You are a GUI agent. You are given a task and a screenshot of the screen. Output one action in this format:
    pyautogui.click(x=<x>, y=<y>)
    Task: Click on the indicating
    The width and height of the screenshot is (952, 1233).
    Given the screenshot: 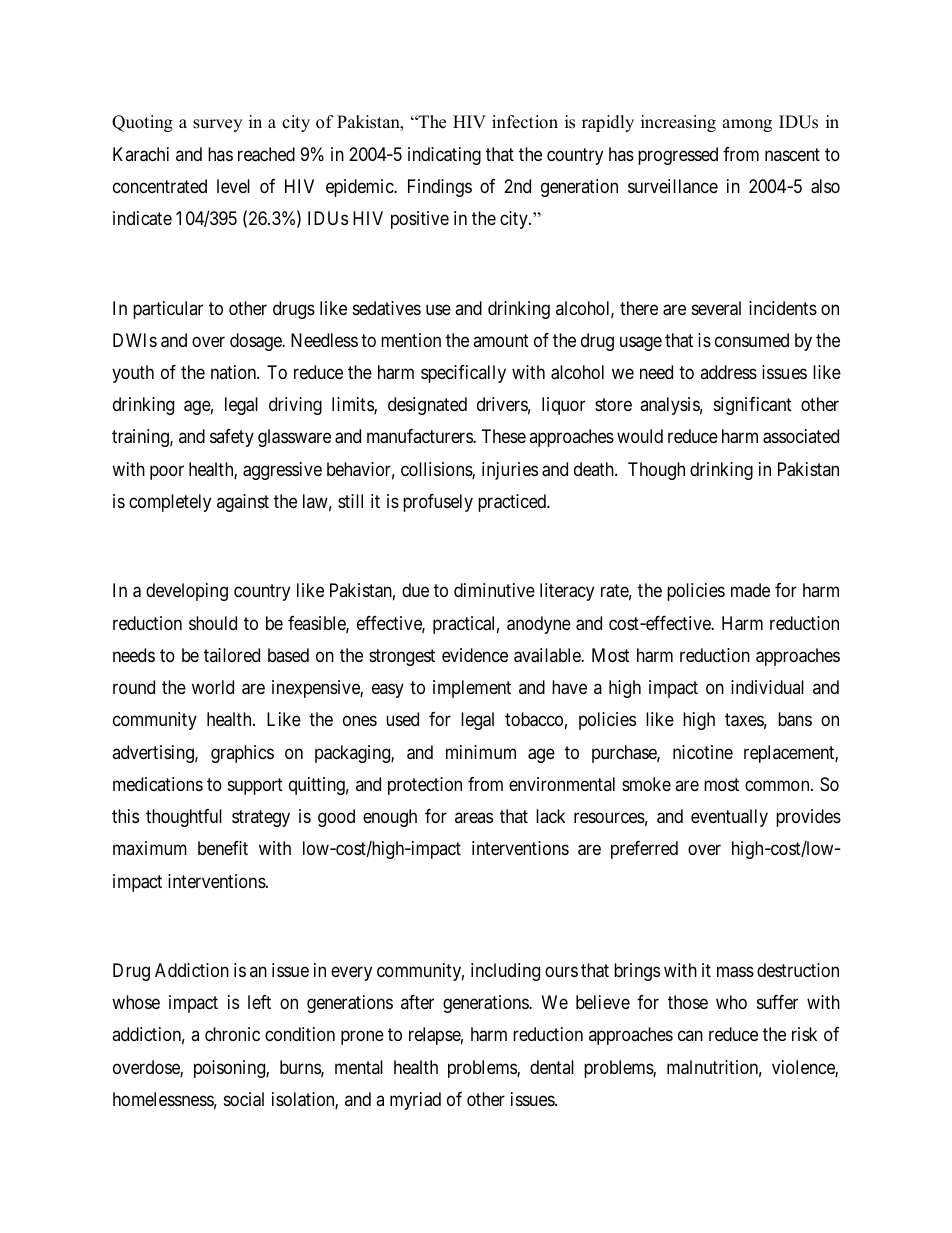 What is the action you would take?
    pyautogui.click(x=444, y=156)
